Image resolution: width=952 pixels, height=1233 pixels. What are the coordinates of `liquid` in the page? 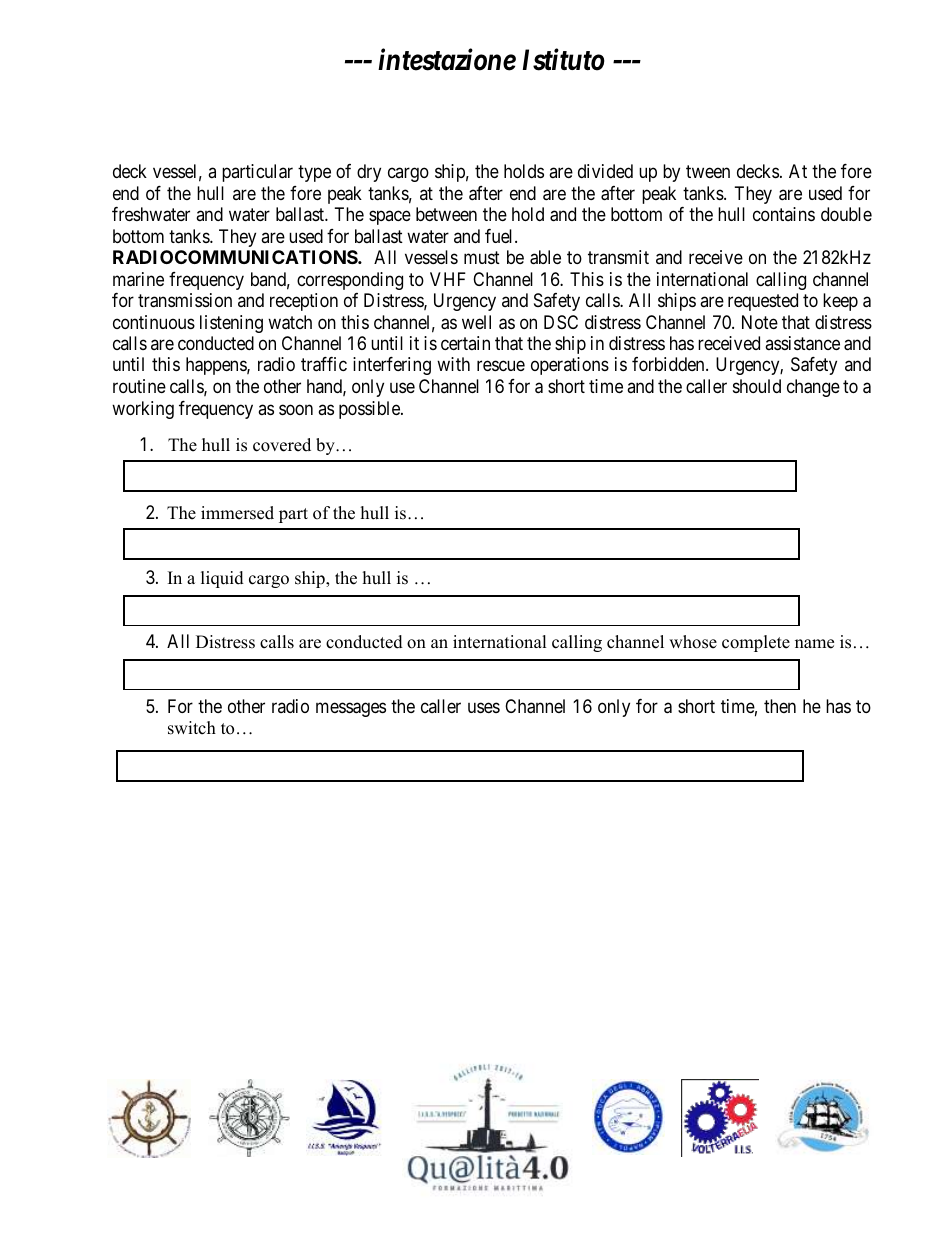 It's located at (222, 579).
